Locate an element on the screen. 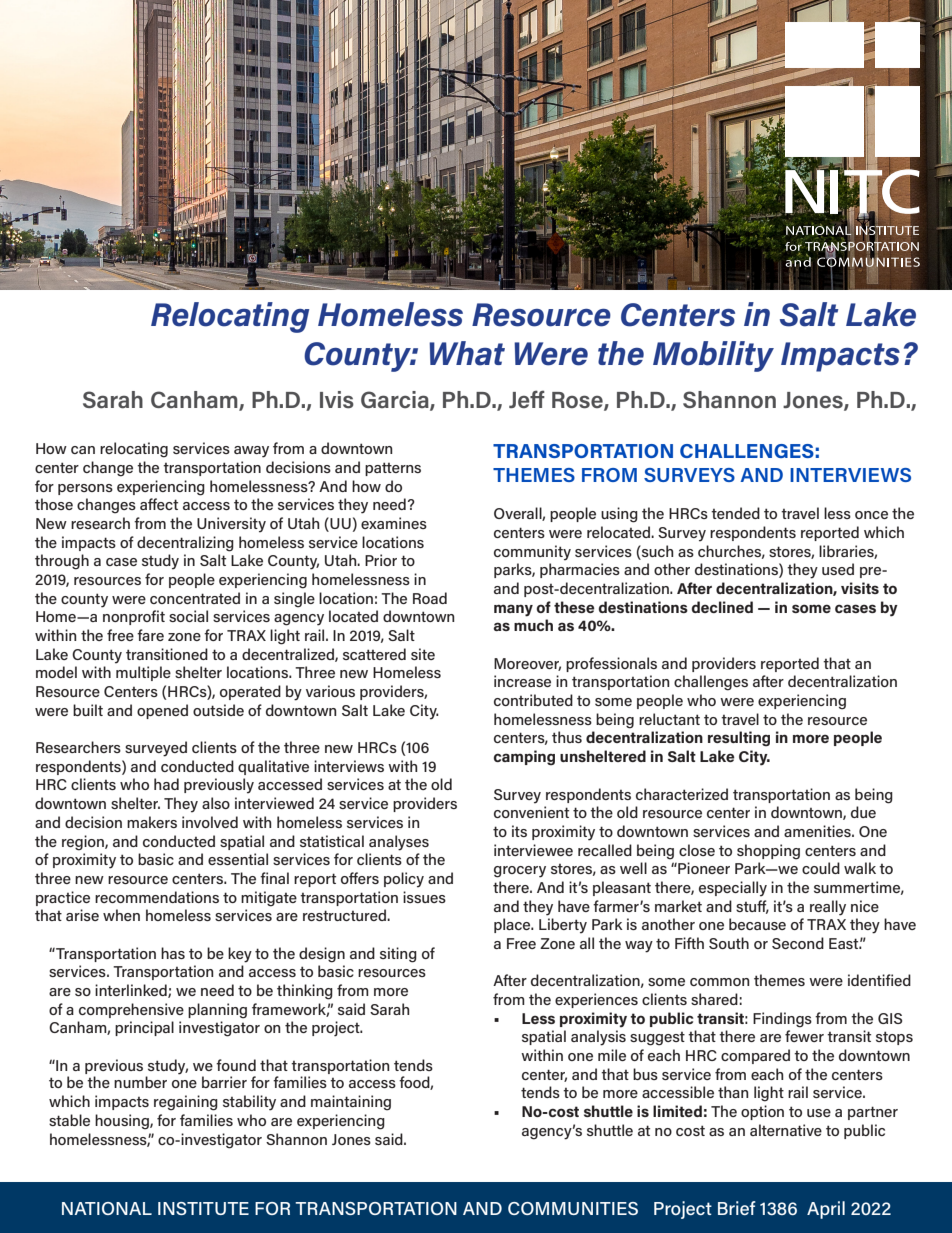 This screenshot has width=952, height=1233. site is located at coordinates (423, 654).
